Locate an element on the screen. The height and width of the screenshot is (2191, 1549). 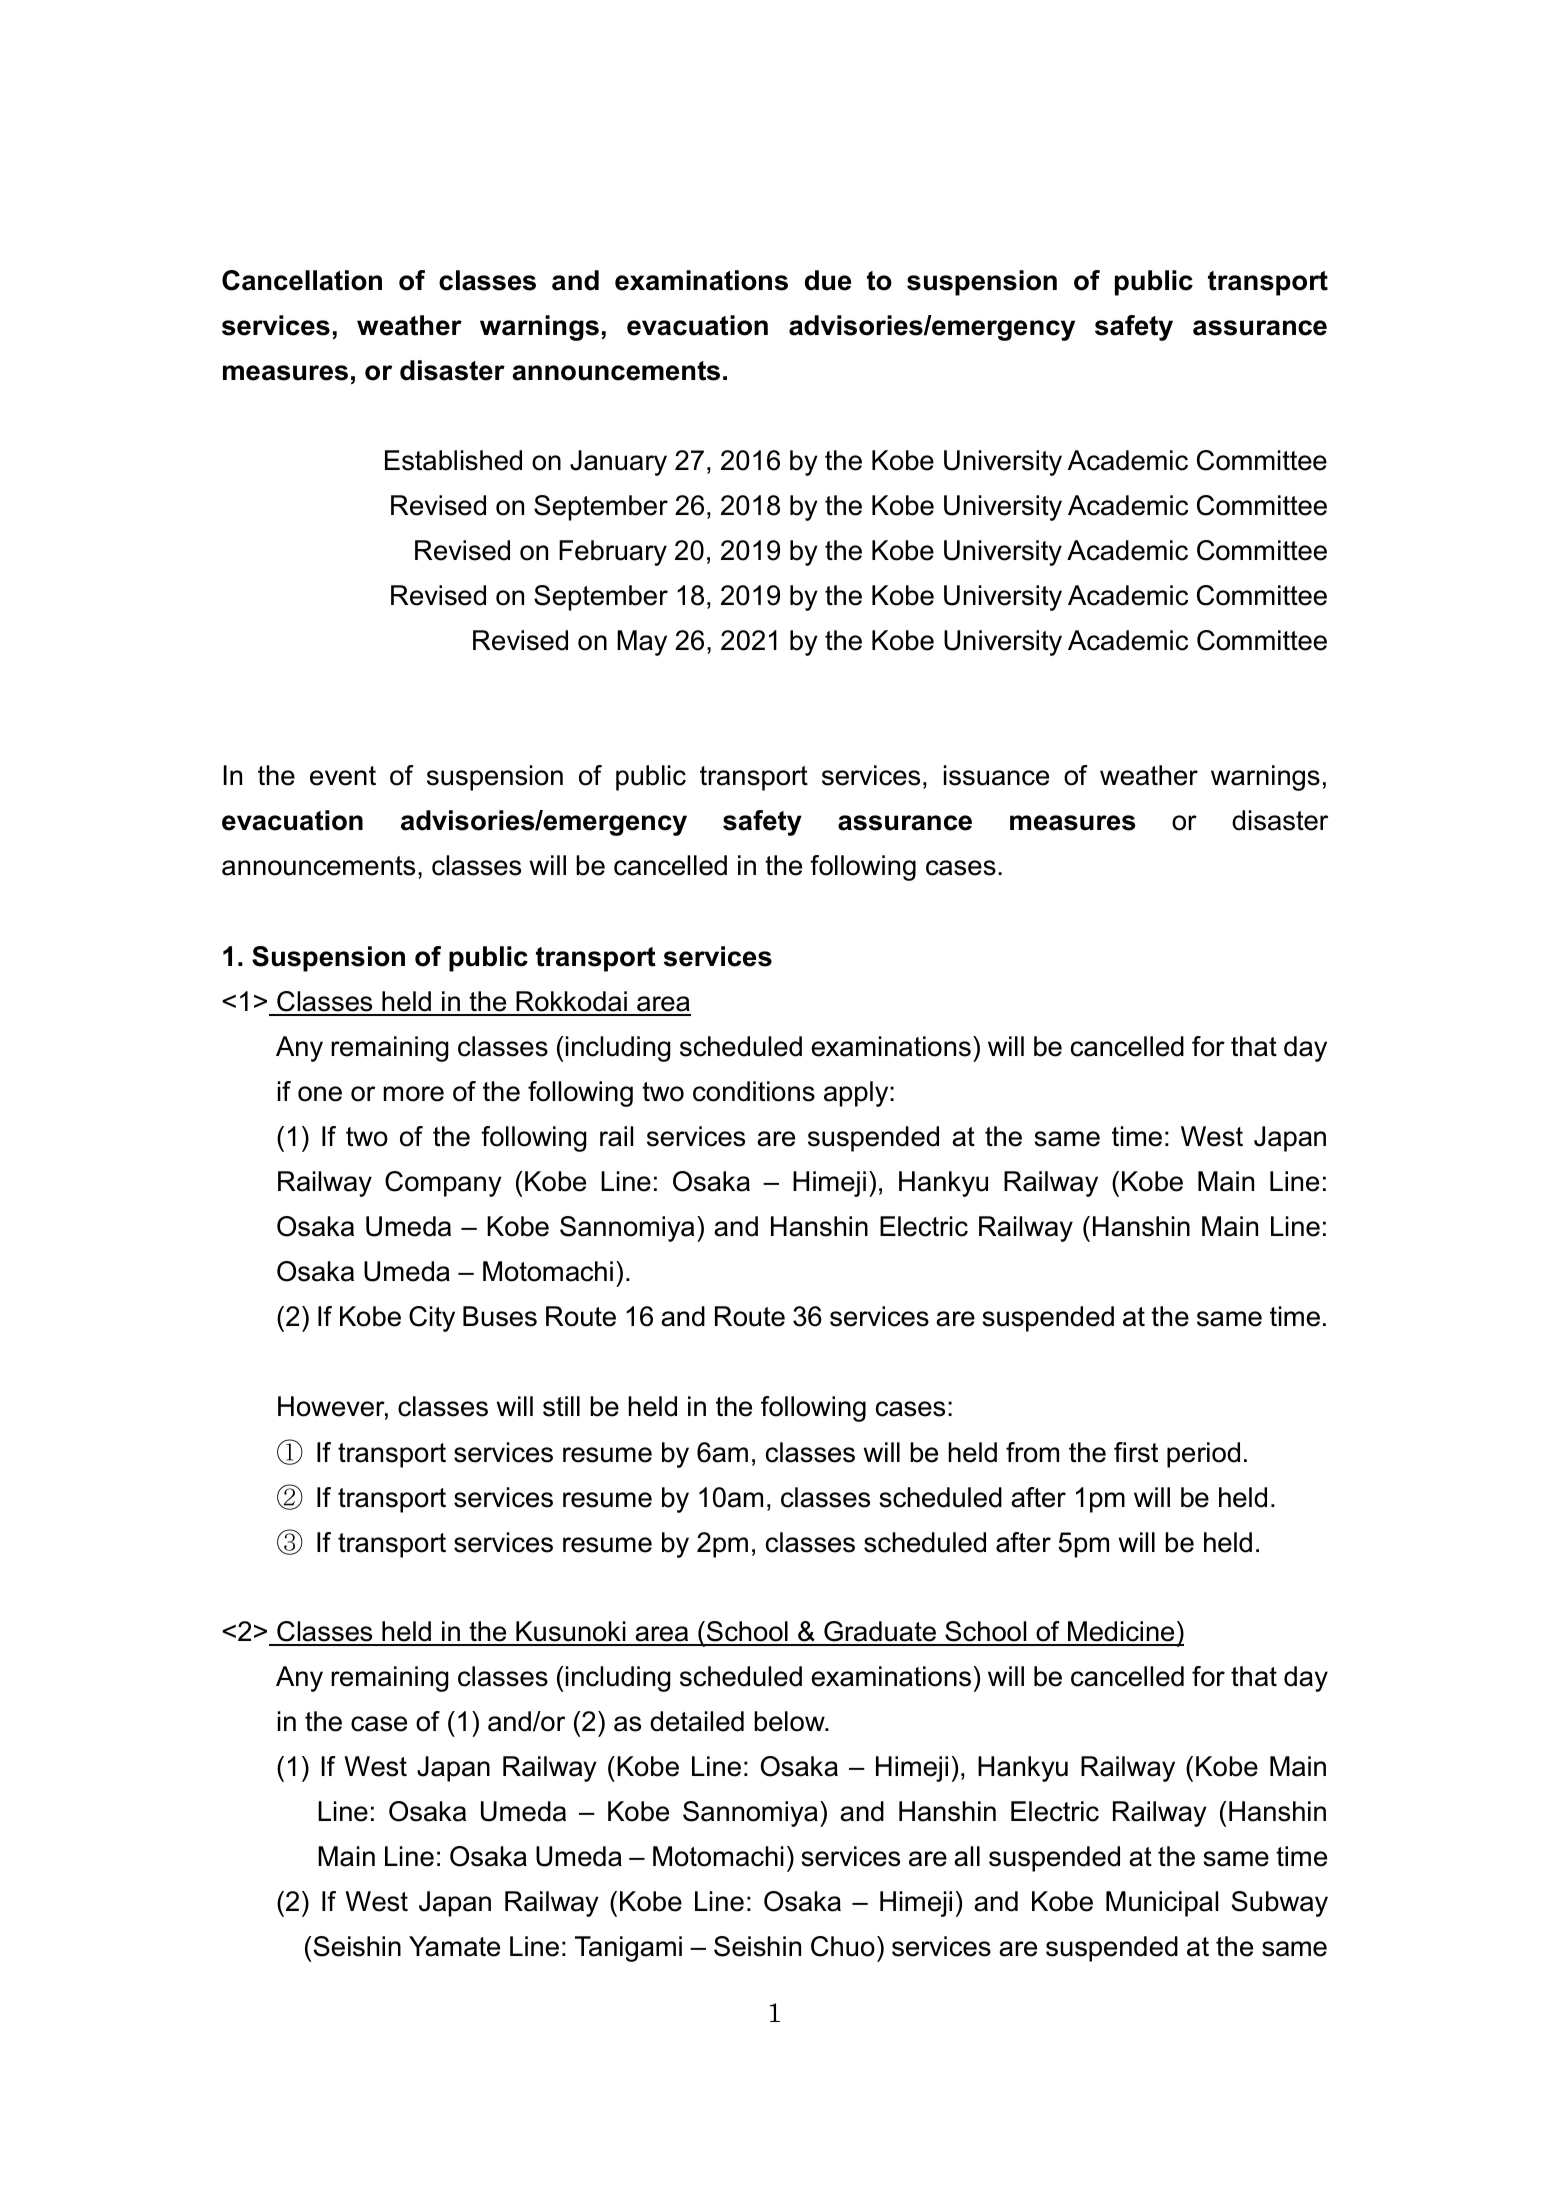
due is located at coordinates (828, 280).
